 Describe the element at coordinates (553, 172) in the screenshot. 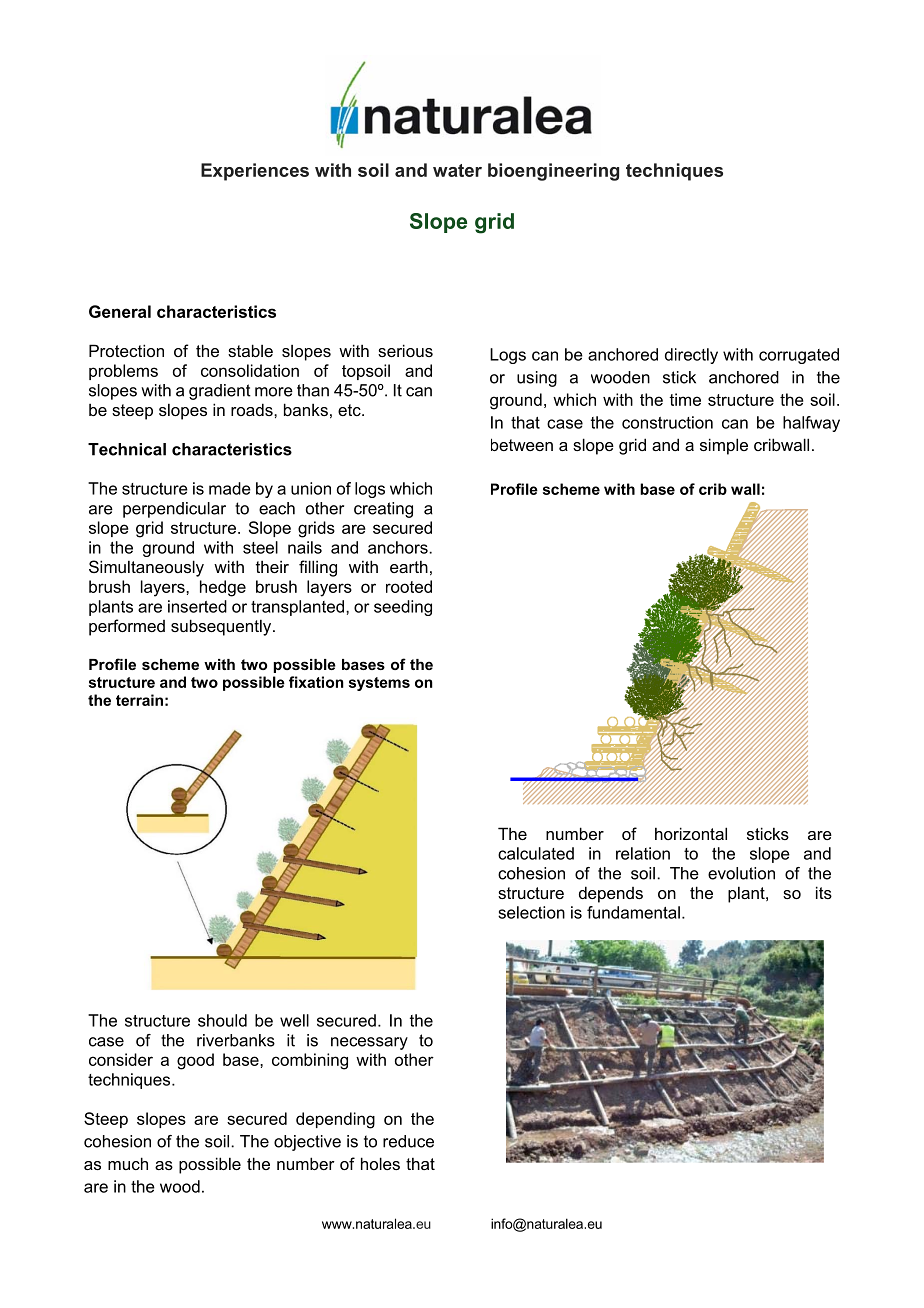

I see `bioengineering` at that location.
